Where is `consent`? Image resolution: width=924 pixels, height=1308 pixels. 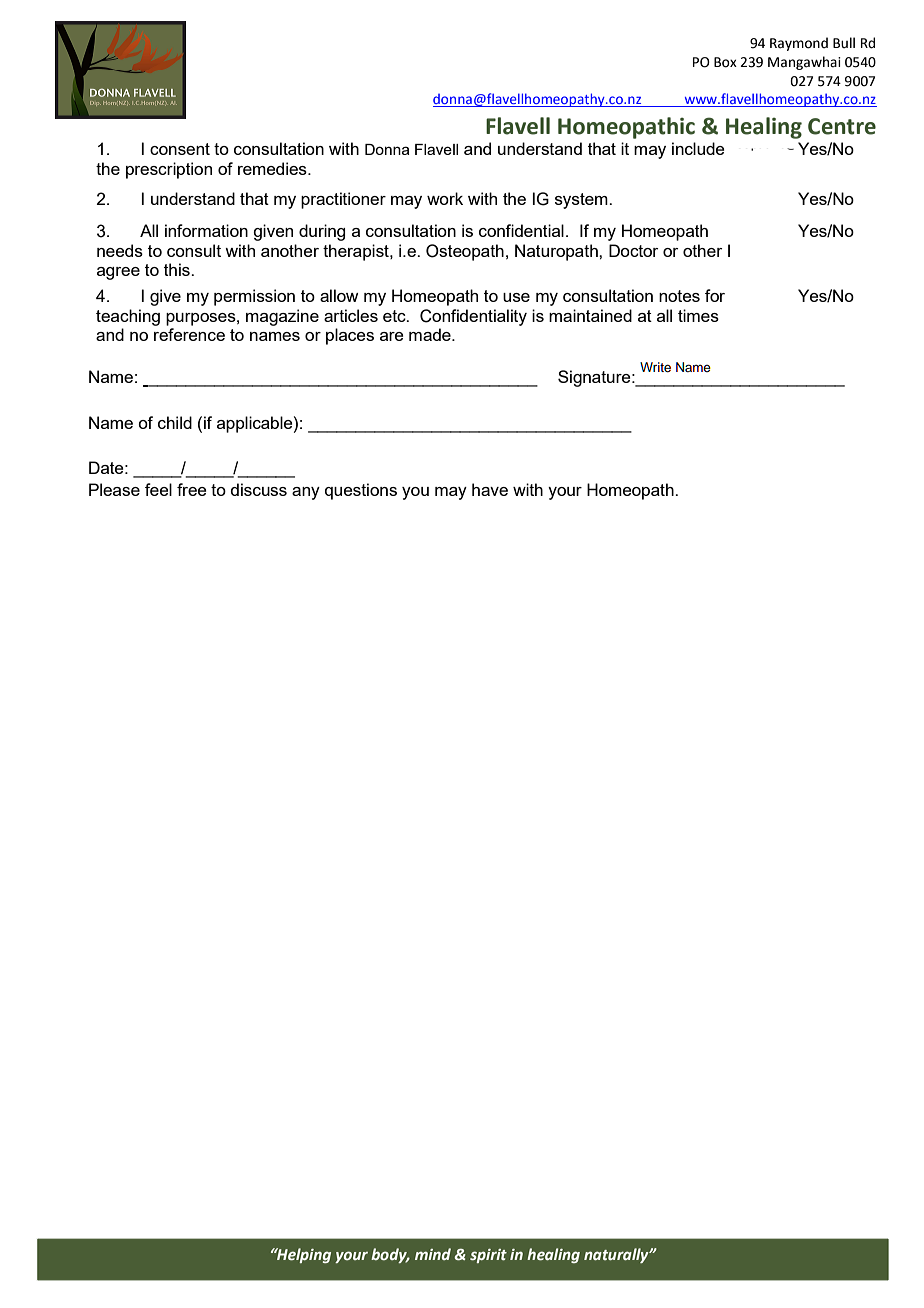
consent is located at coordinates (180, 149).
